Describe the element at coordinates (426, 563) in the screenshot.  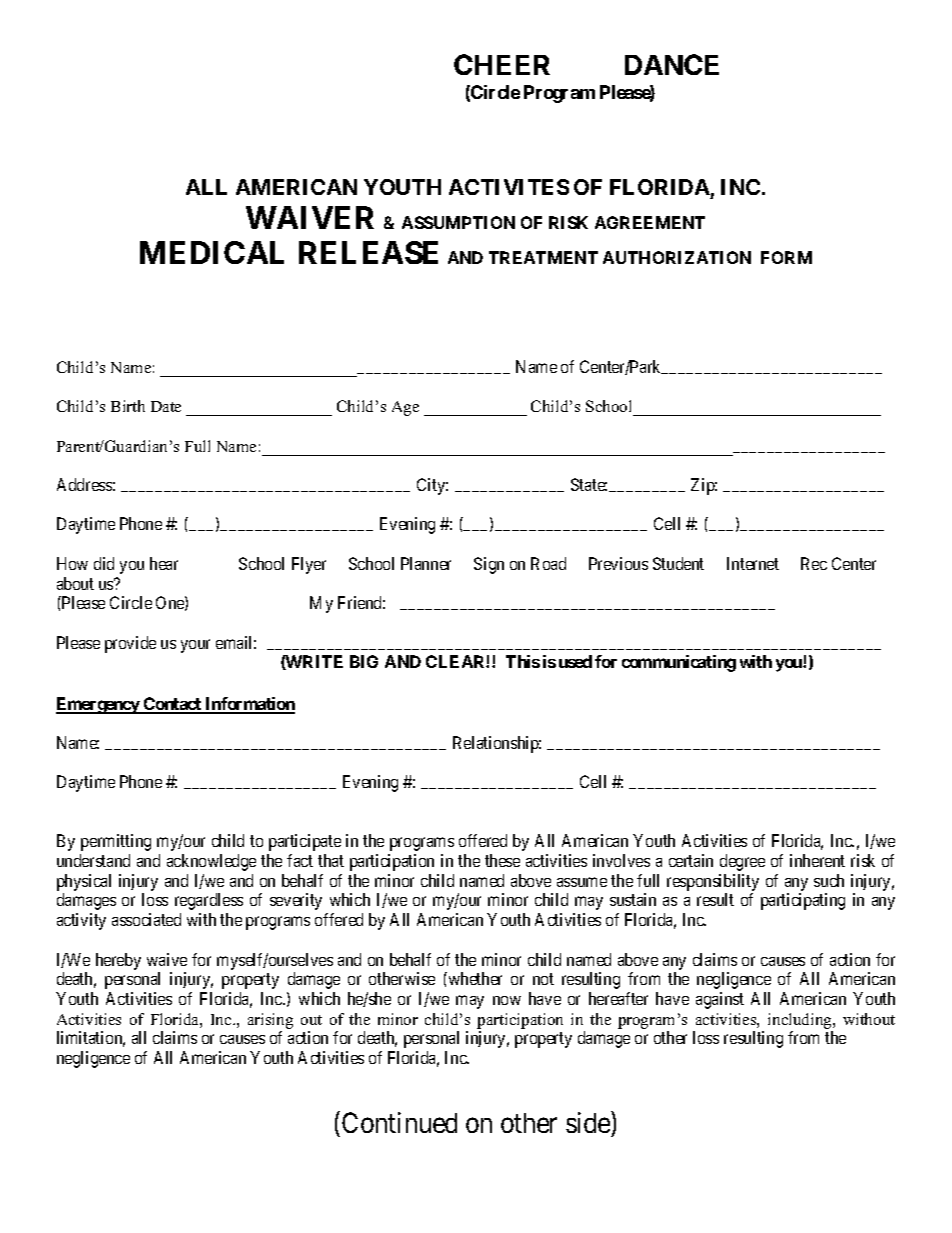
I see `Planner` at that location.
